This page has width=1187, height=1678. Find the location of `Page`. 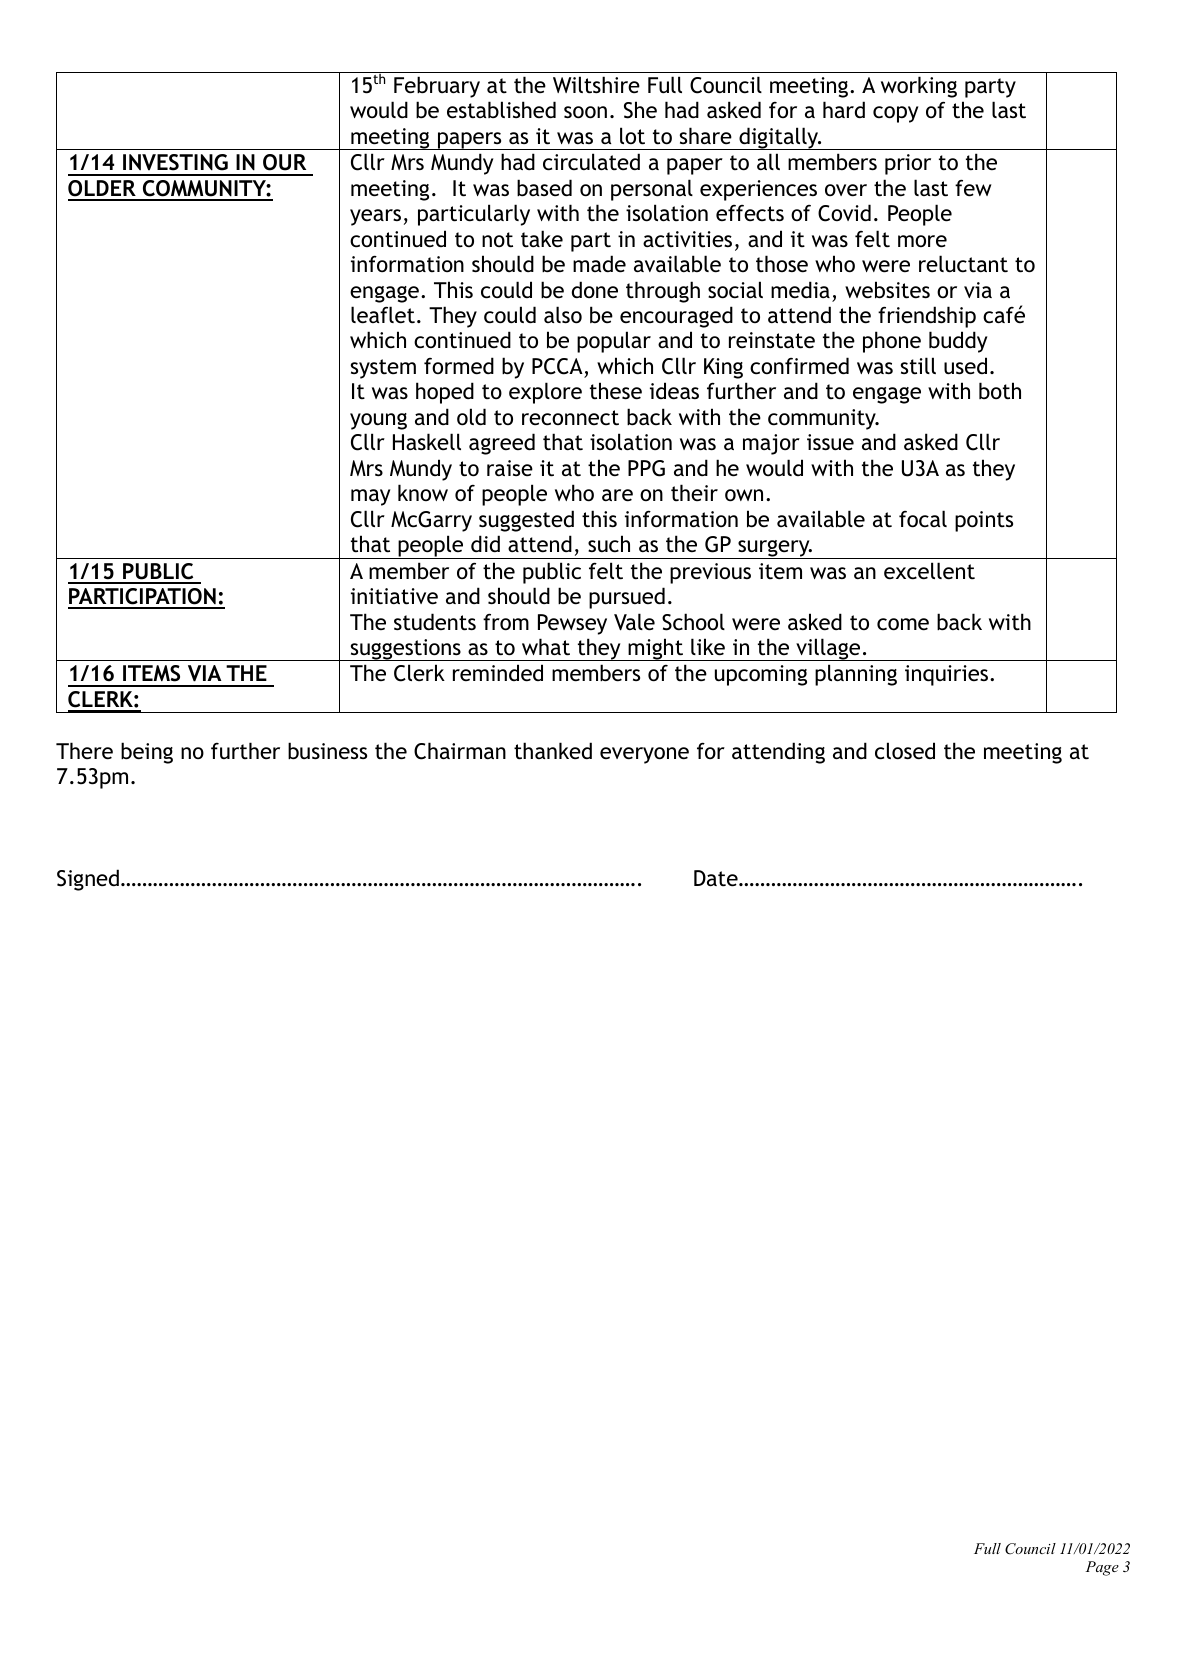

Page is located at coordinates (1102, 1568).
